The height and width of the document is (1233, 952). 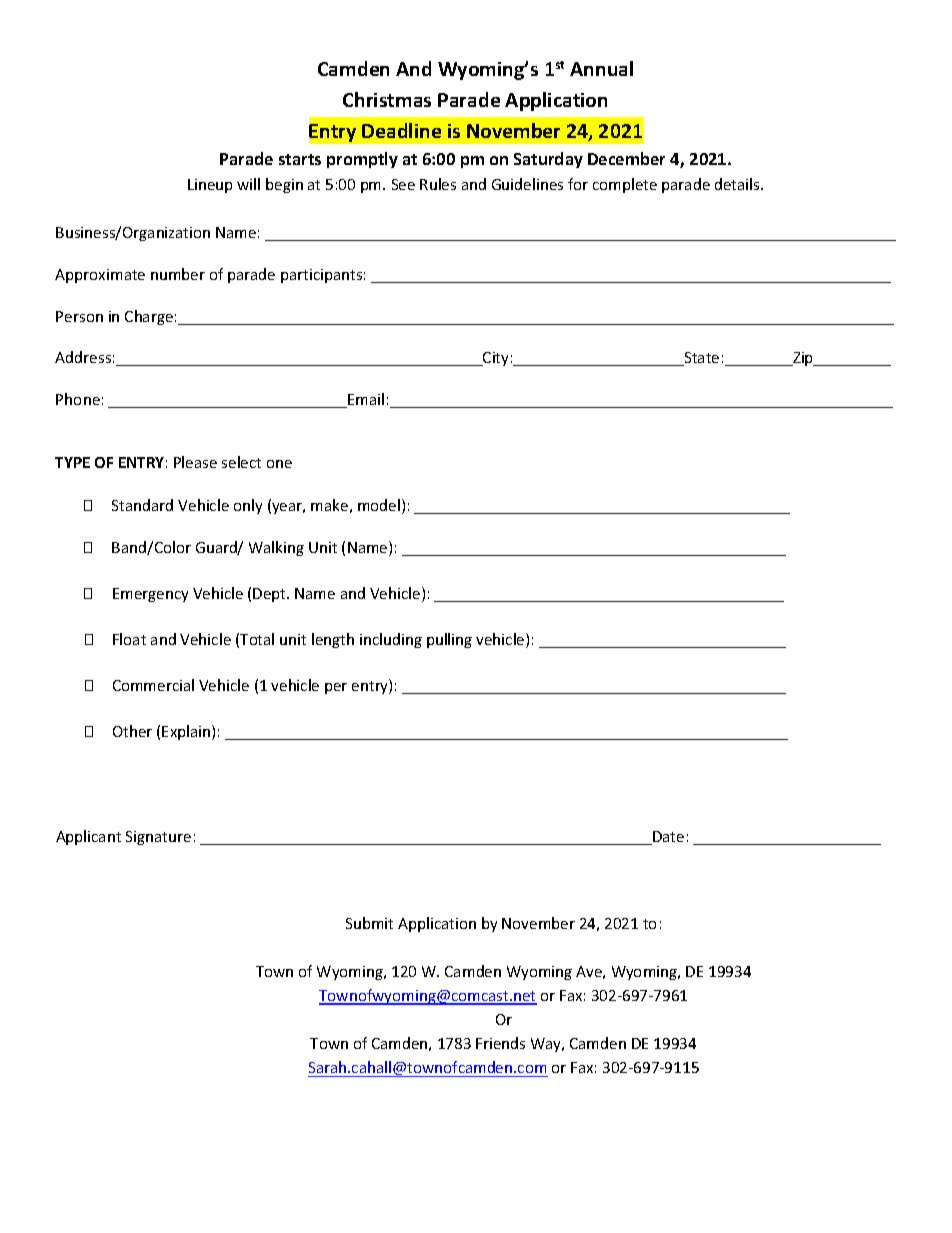 I want to click on Annual, so click(x=601, y=68).
